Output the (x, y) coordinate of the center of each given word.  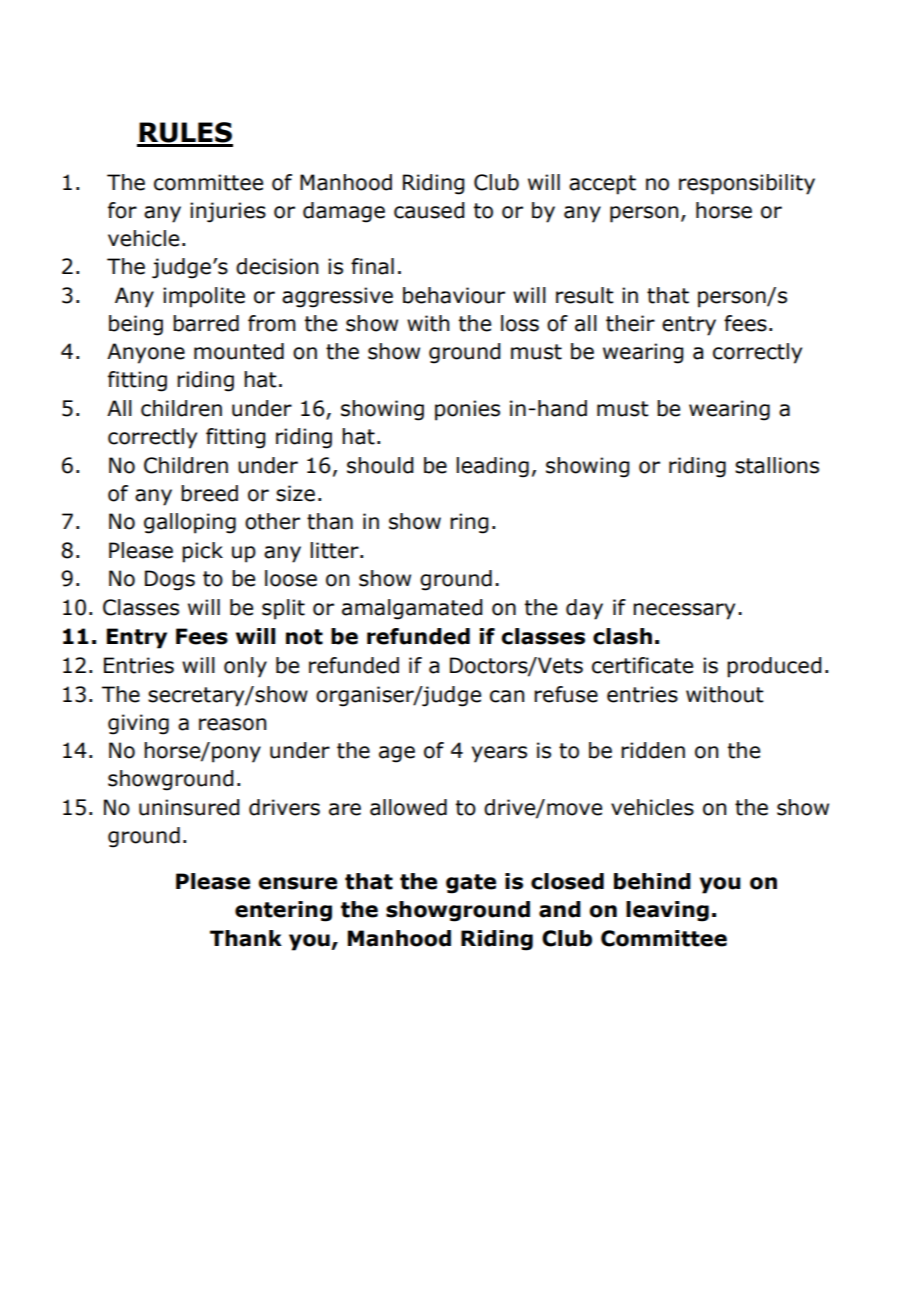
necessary (684, 611)
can (507, 696)
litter (335, 550)
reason (232, 724)
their (630, 323)
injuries (228, 212)
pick (202, 552)
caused (429, 210)
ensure (297, 883)
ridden (653, 750)
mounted (239, 351)
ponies (467, 410)
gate (471, 884)
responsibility (747, 184)
